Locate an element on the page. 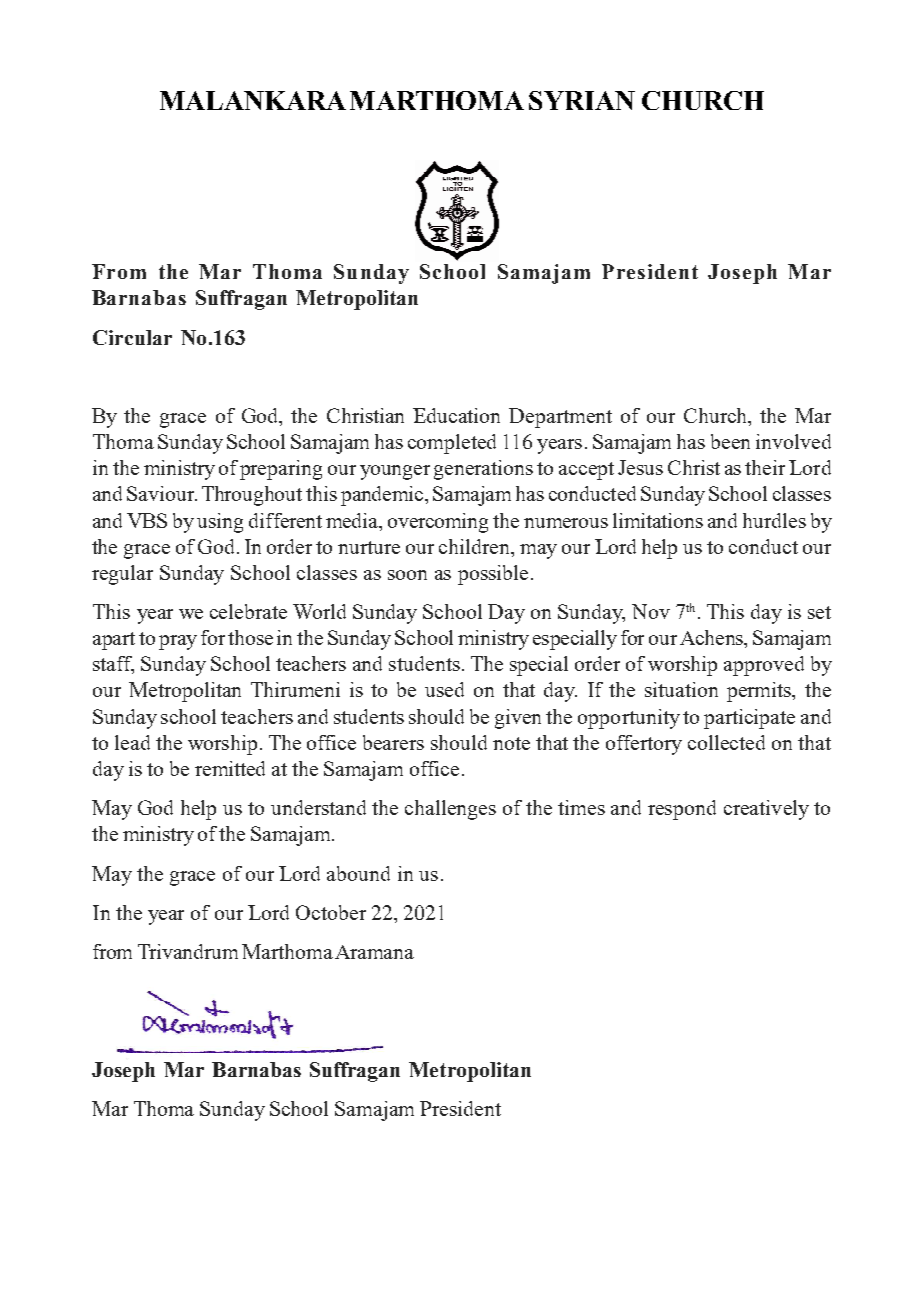 The width and height of the page is (924, 1308). SYRIAN is located at coordinates (582, 100).
